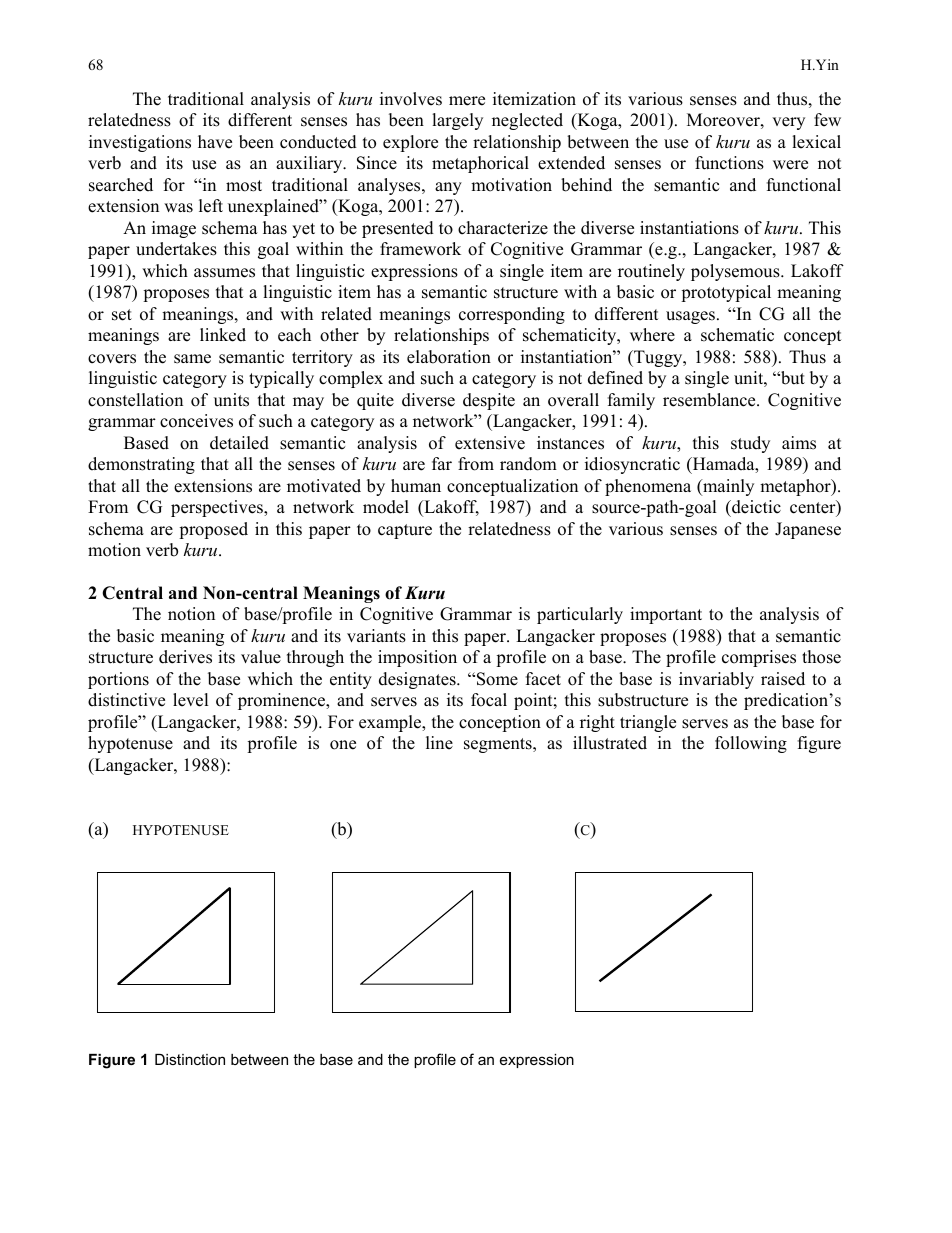 This screenshot has width=952, height=1233. What do you see at coordinates (499, 745) in the screenshot?
I see `segments` at bounding box center [499, 745].
